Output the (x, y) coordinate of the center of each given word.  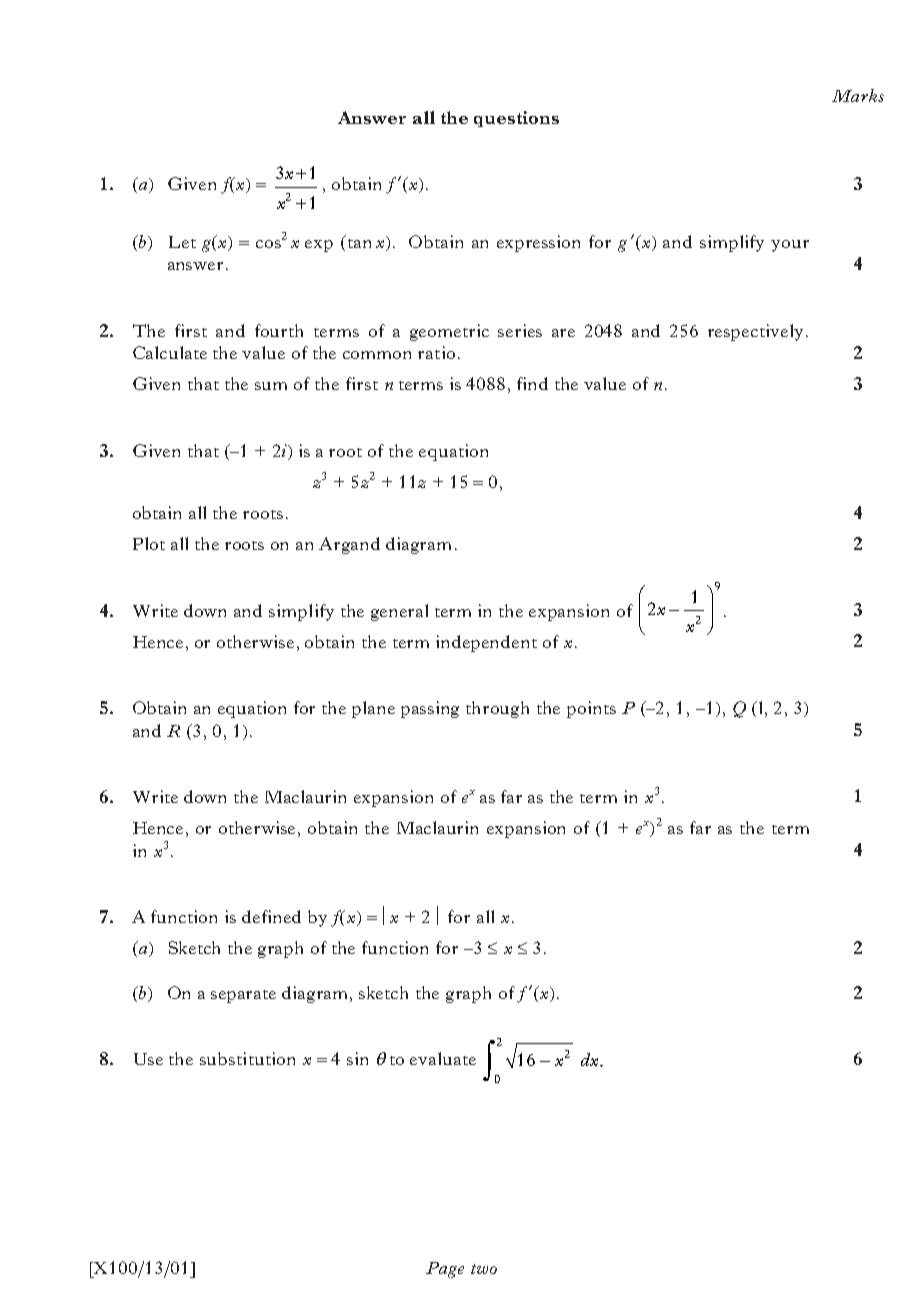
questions (516, 119)
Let (182, 242)
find (532, 383)
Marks (858, 95)
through (497, 709)
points (591, 709)
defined (271, 916)
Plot (149, 543)
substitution (247, 1058)
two (484, 1269)
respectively (755, 332)
